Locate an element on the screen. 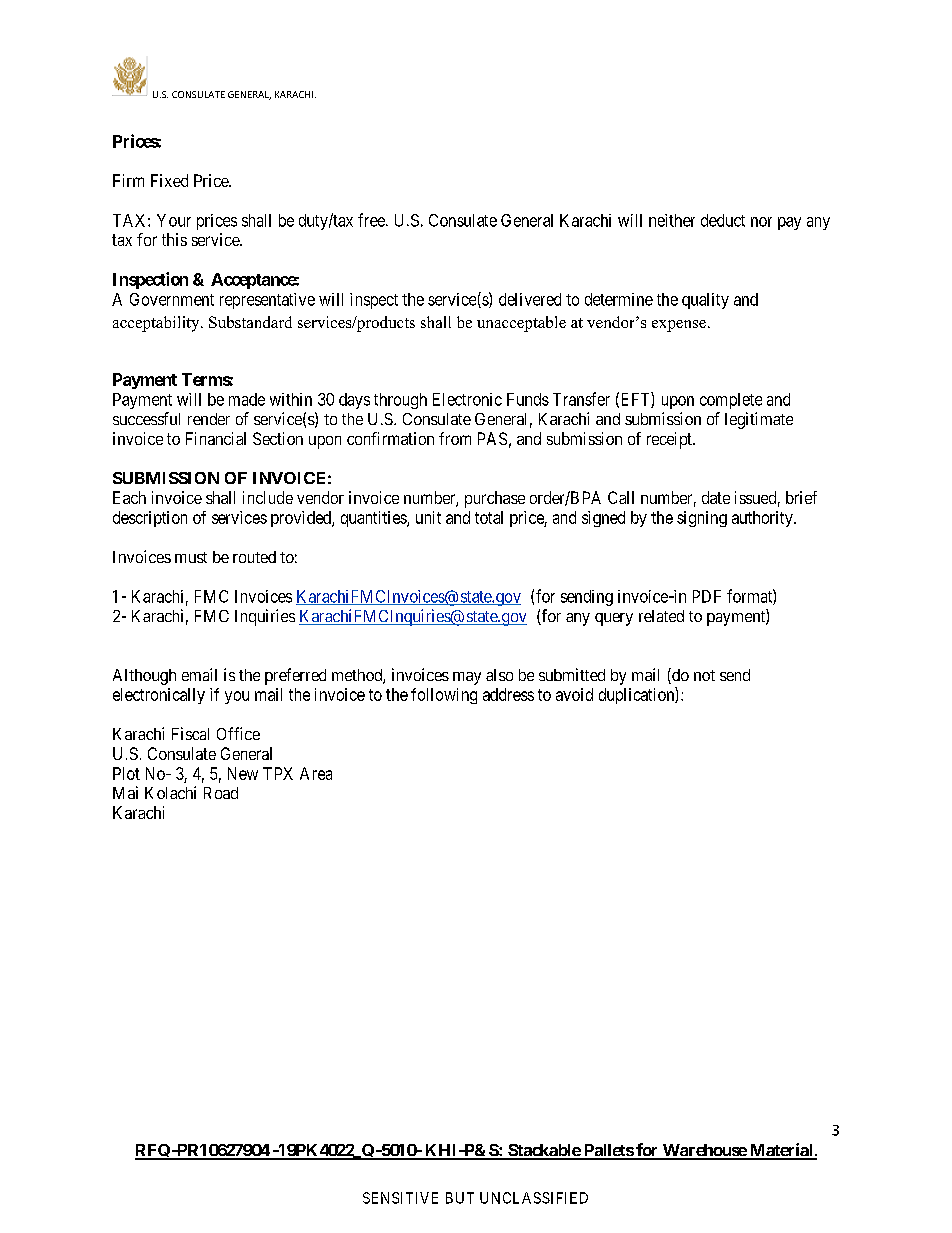  receipt is located at coordinates (670, 440).
